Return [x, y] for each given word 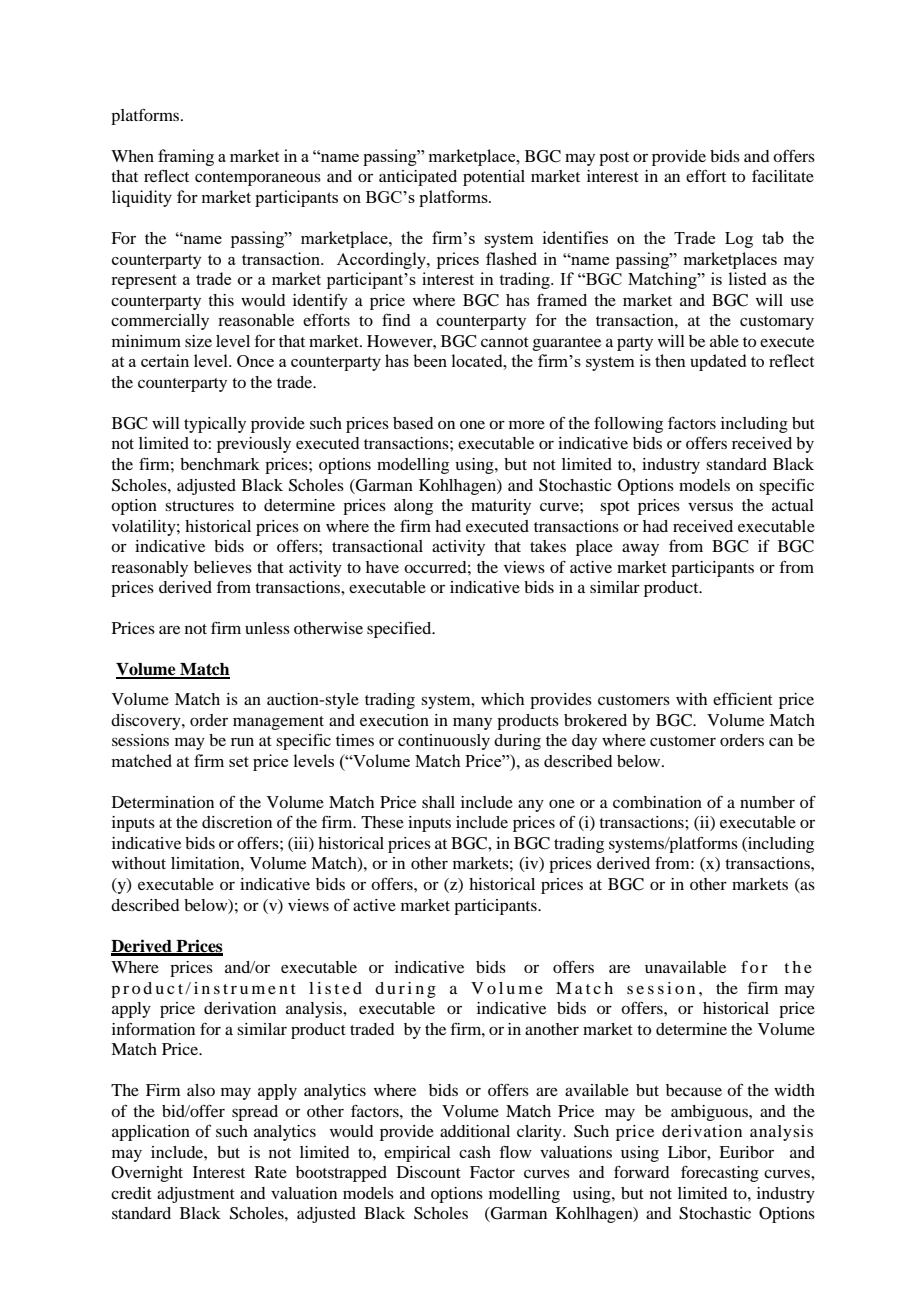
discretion [237, 822]
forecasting [720, 1174]
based [413, 423]
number [767, 802]
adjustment [196, 1195]
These [382, 822]
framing [186, 157]
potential [494, 178]
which [502, 699]
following [628, 425]
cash [475, 1152]
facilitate [783, 176]
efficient [743, 698]
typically [215, 425]
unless [267, 628]
